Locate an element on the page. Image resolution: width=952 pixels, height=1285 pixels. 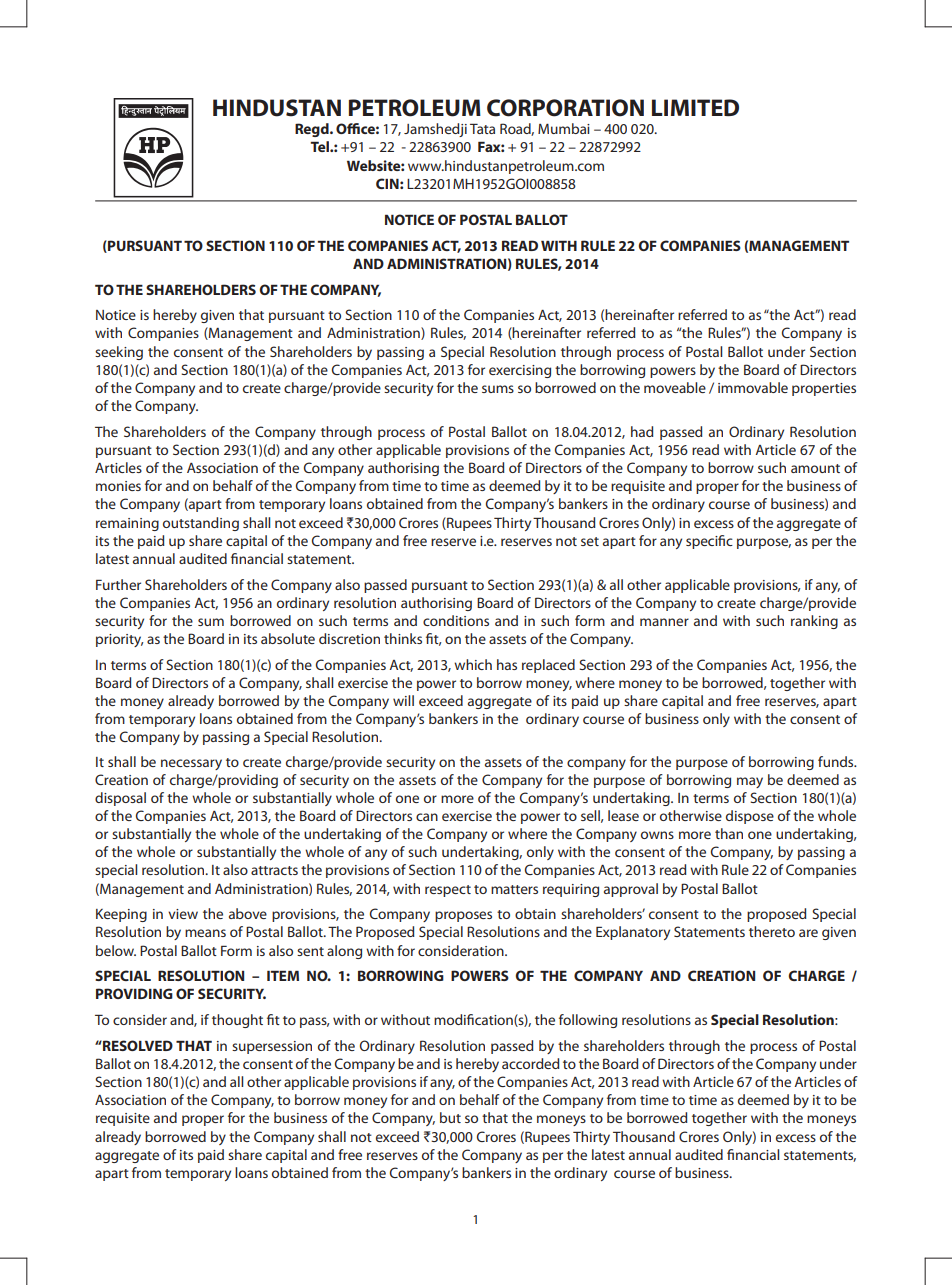
Mumbai is located at coordinates (564, 128).
